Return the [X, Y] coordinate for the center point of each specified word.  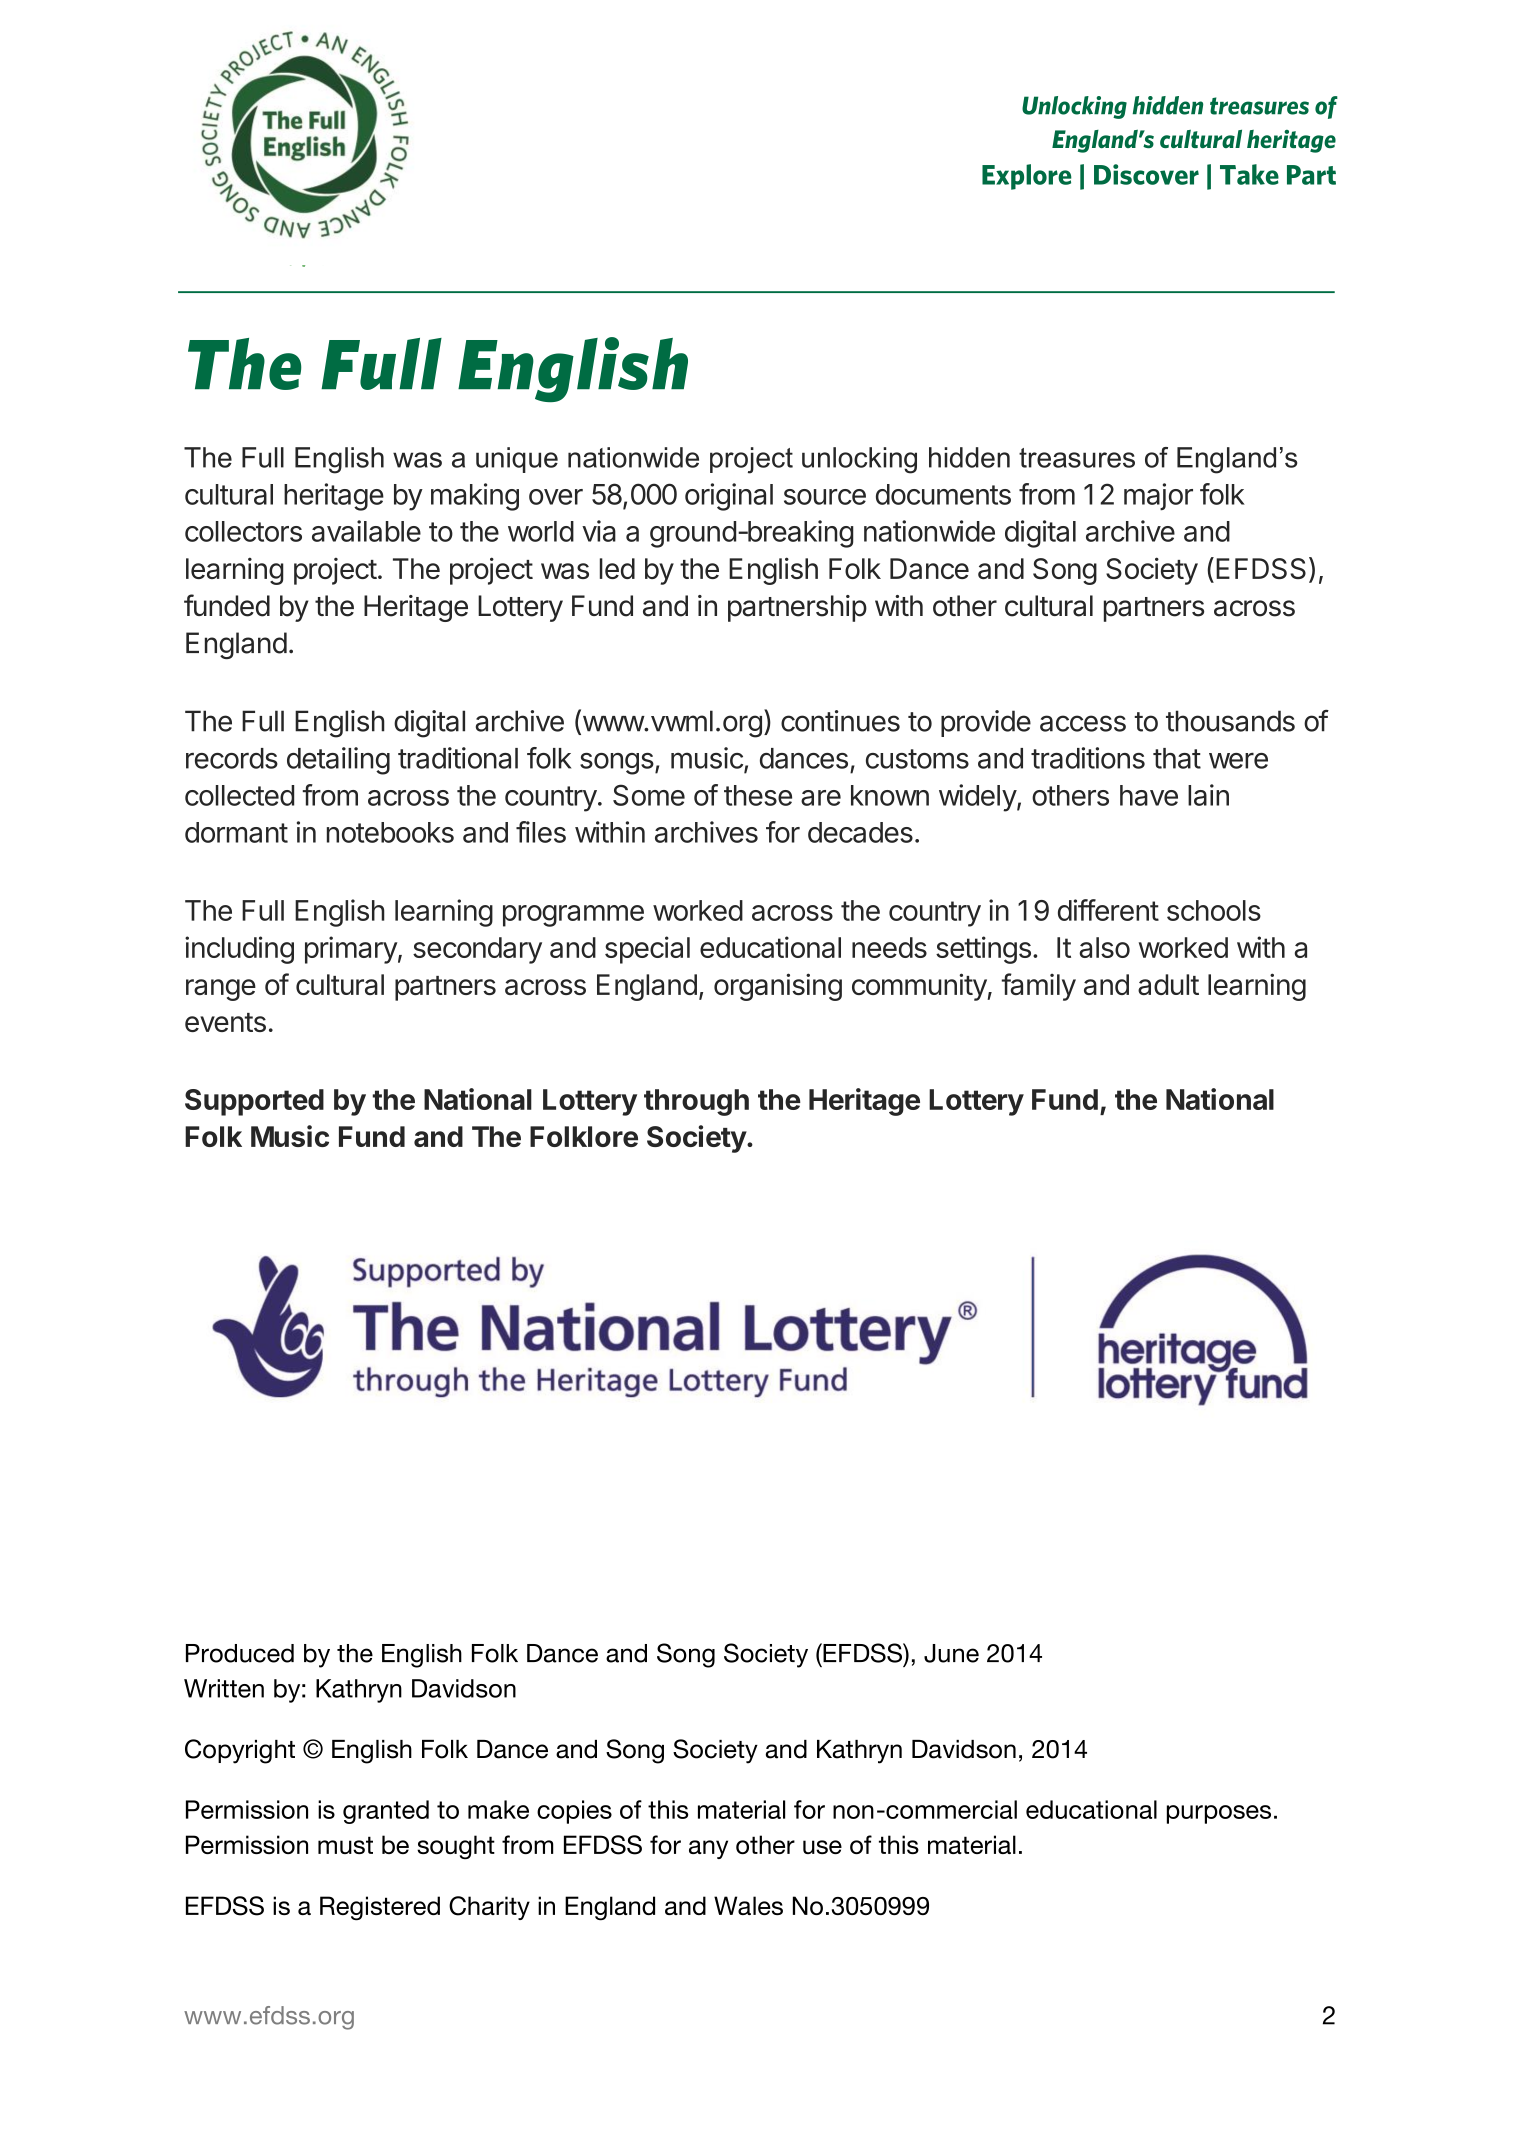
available [366, 531]
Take [1249, 174]
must [345, 1845]
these [758, 795]
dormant [236, 832]
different [1108, 910]
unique [517, 460]
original [729, 497]
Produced [240, 1653]
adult [1168, 984]
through [696, 1102]
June [951, 1653]
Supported [254, 1102]
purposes [1219, 1814]
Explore [1027, 177]
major [1158, 497]
